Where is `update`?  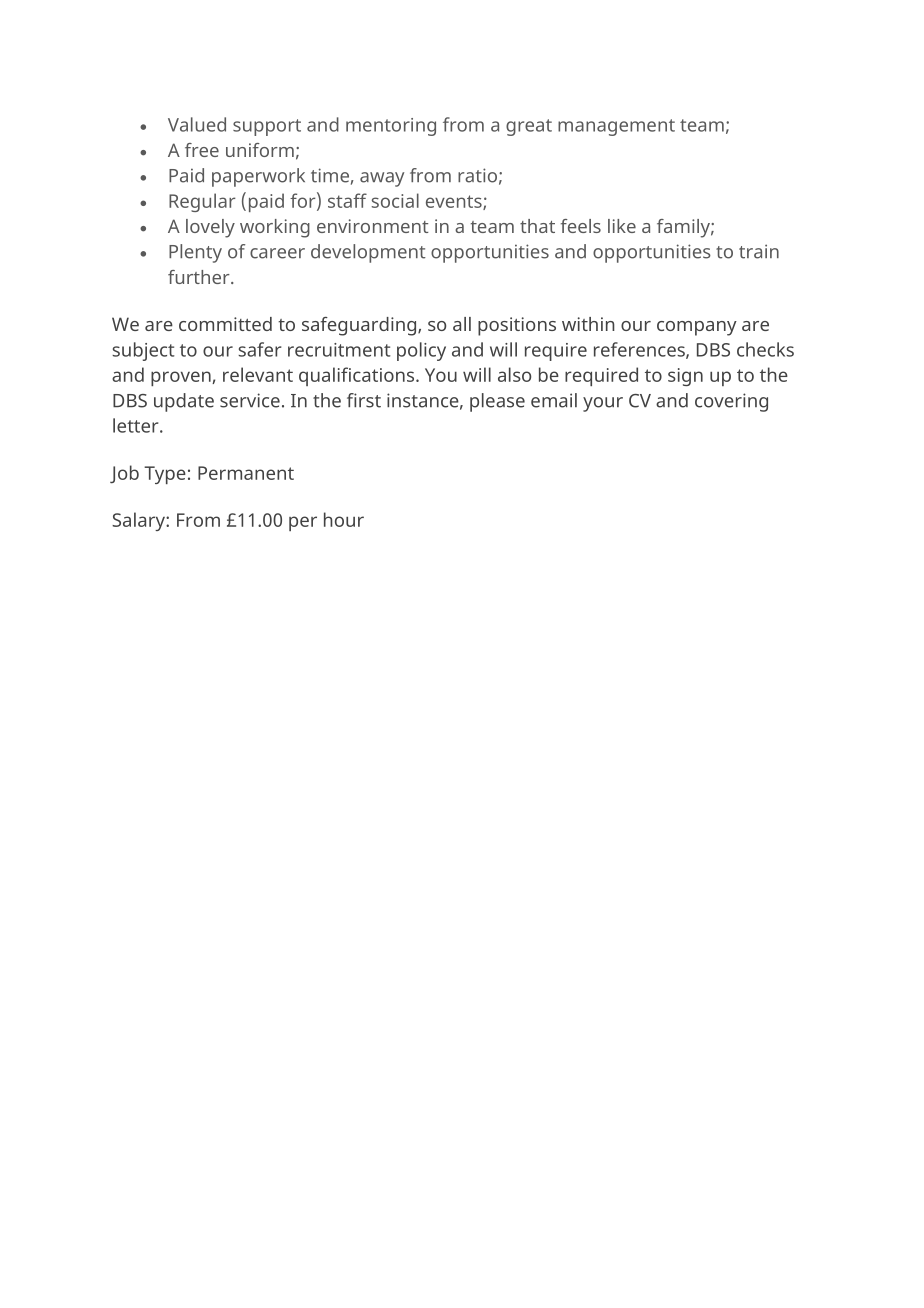 update is located at coordinates (184, 402).
